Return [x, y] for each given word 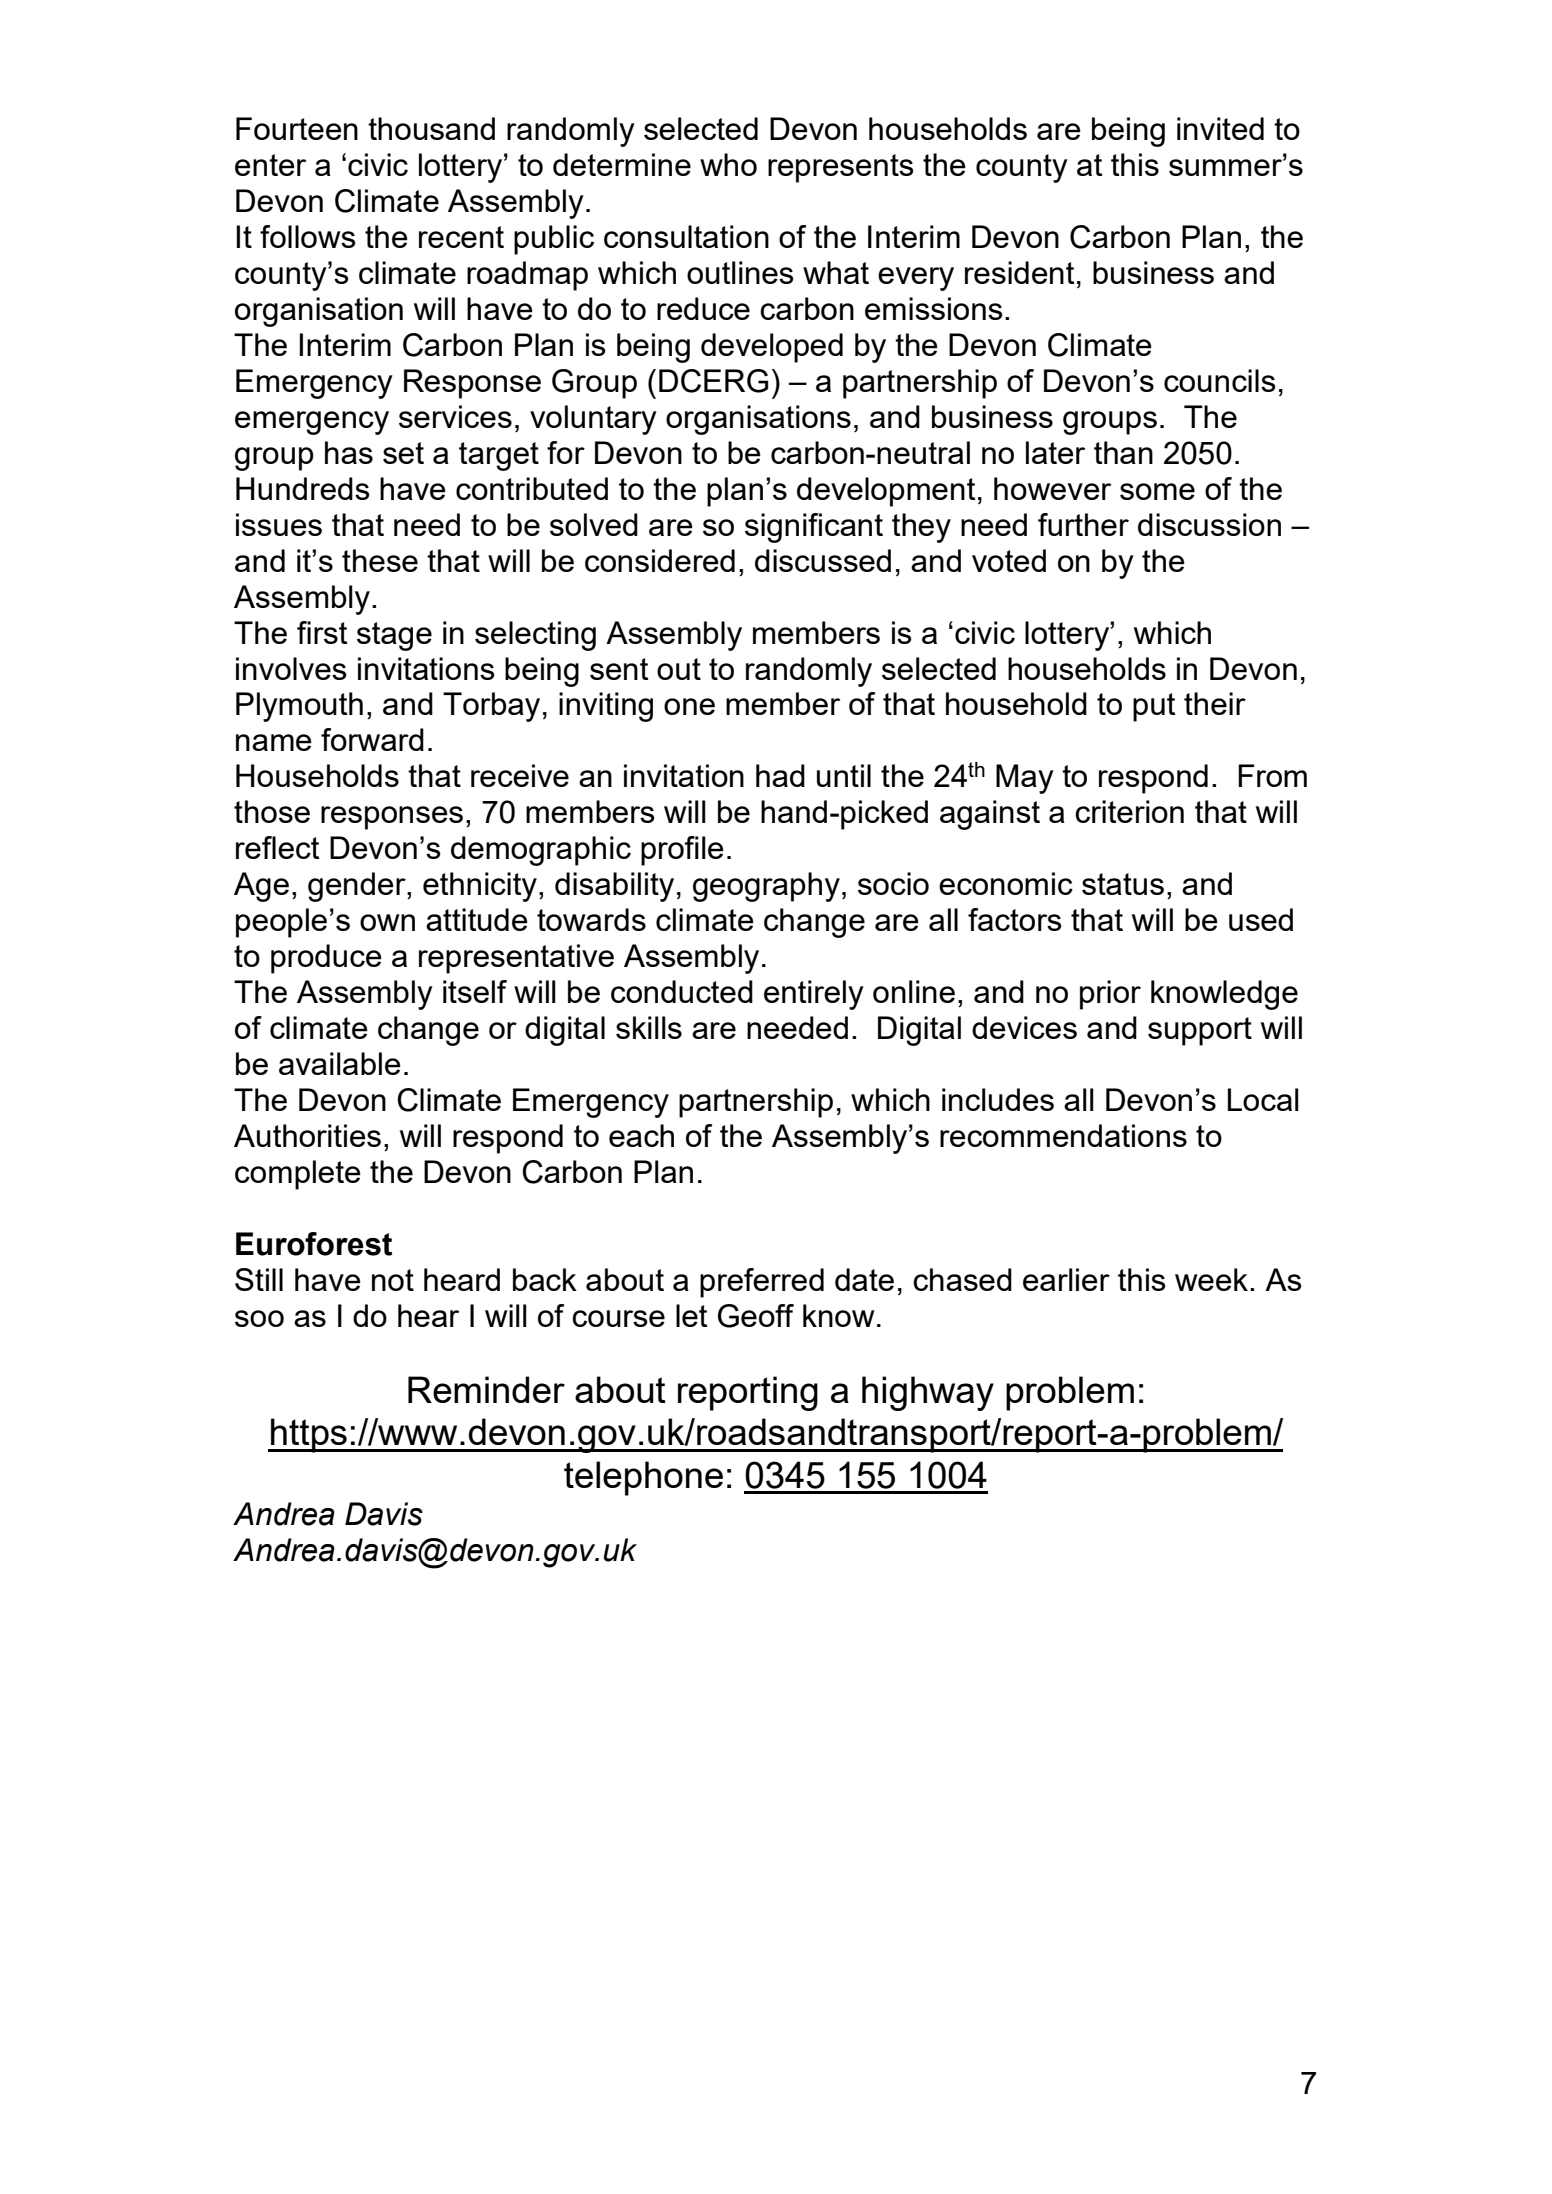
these [380, 560]
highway [928, 1393]
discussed [823, 560]
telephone [643, 1478]
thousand [431, 128]
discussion [1209, 524]
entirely [814, 995]
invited [1220, 128]
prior [1110, 995]
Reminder [486, 1389]
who [728, 164]
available [340, 1063]
